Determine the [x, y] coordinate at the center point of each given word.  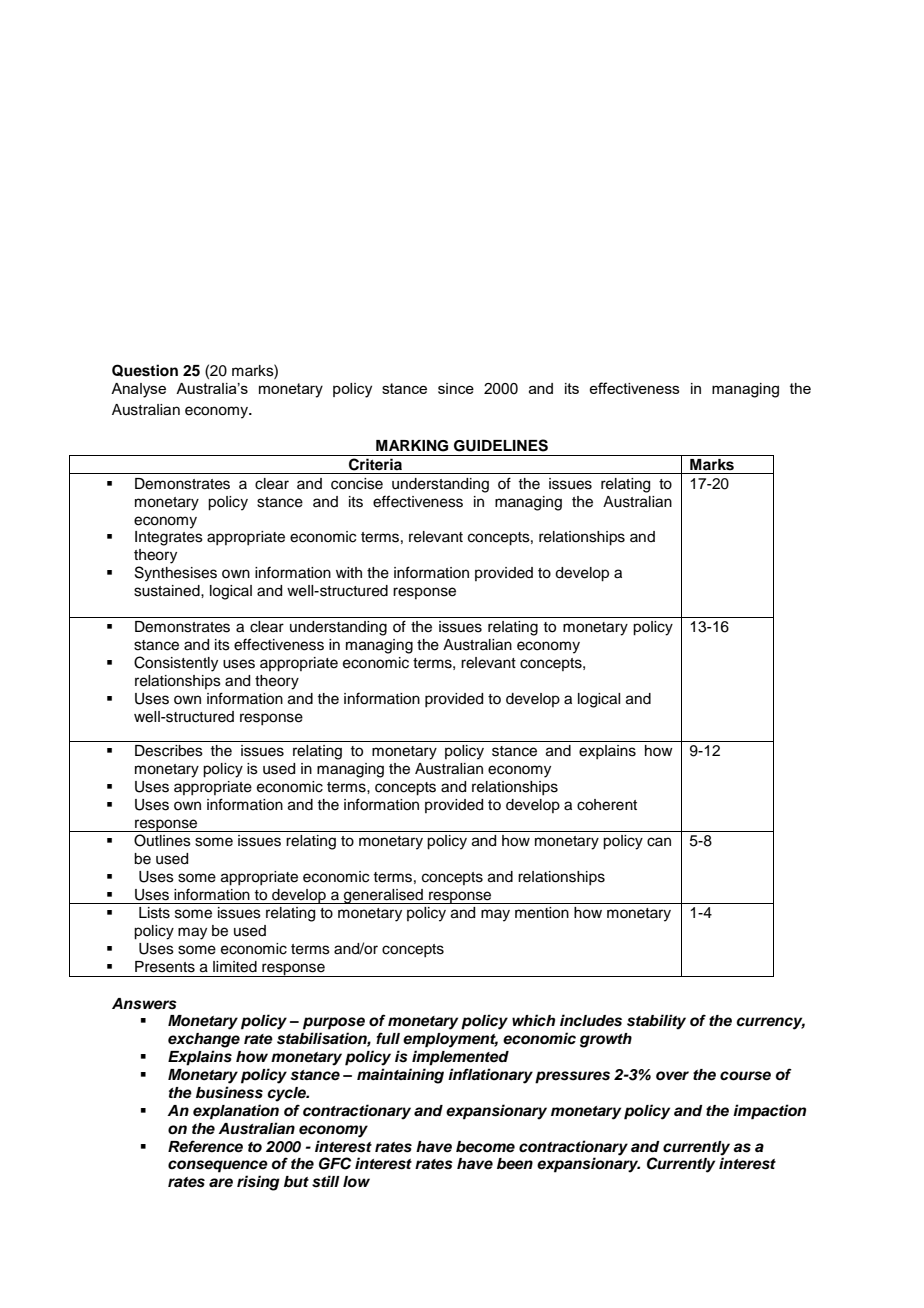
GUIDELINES [501, 445]
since [456, 388]
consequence [218, 1166]
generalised [383, 896]
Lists [154, 913]
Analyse [138, 390]
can [659, 842]
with [349, 572]
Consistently [176, 664]
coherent [607, 805]
